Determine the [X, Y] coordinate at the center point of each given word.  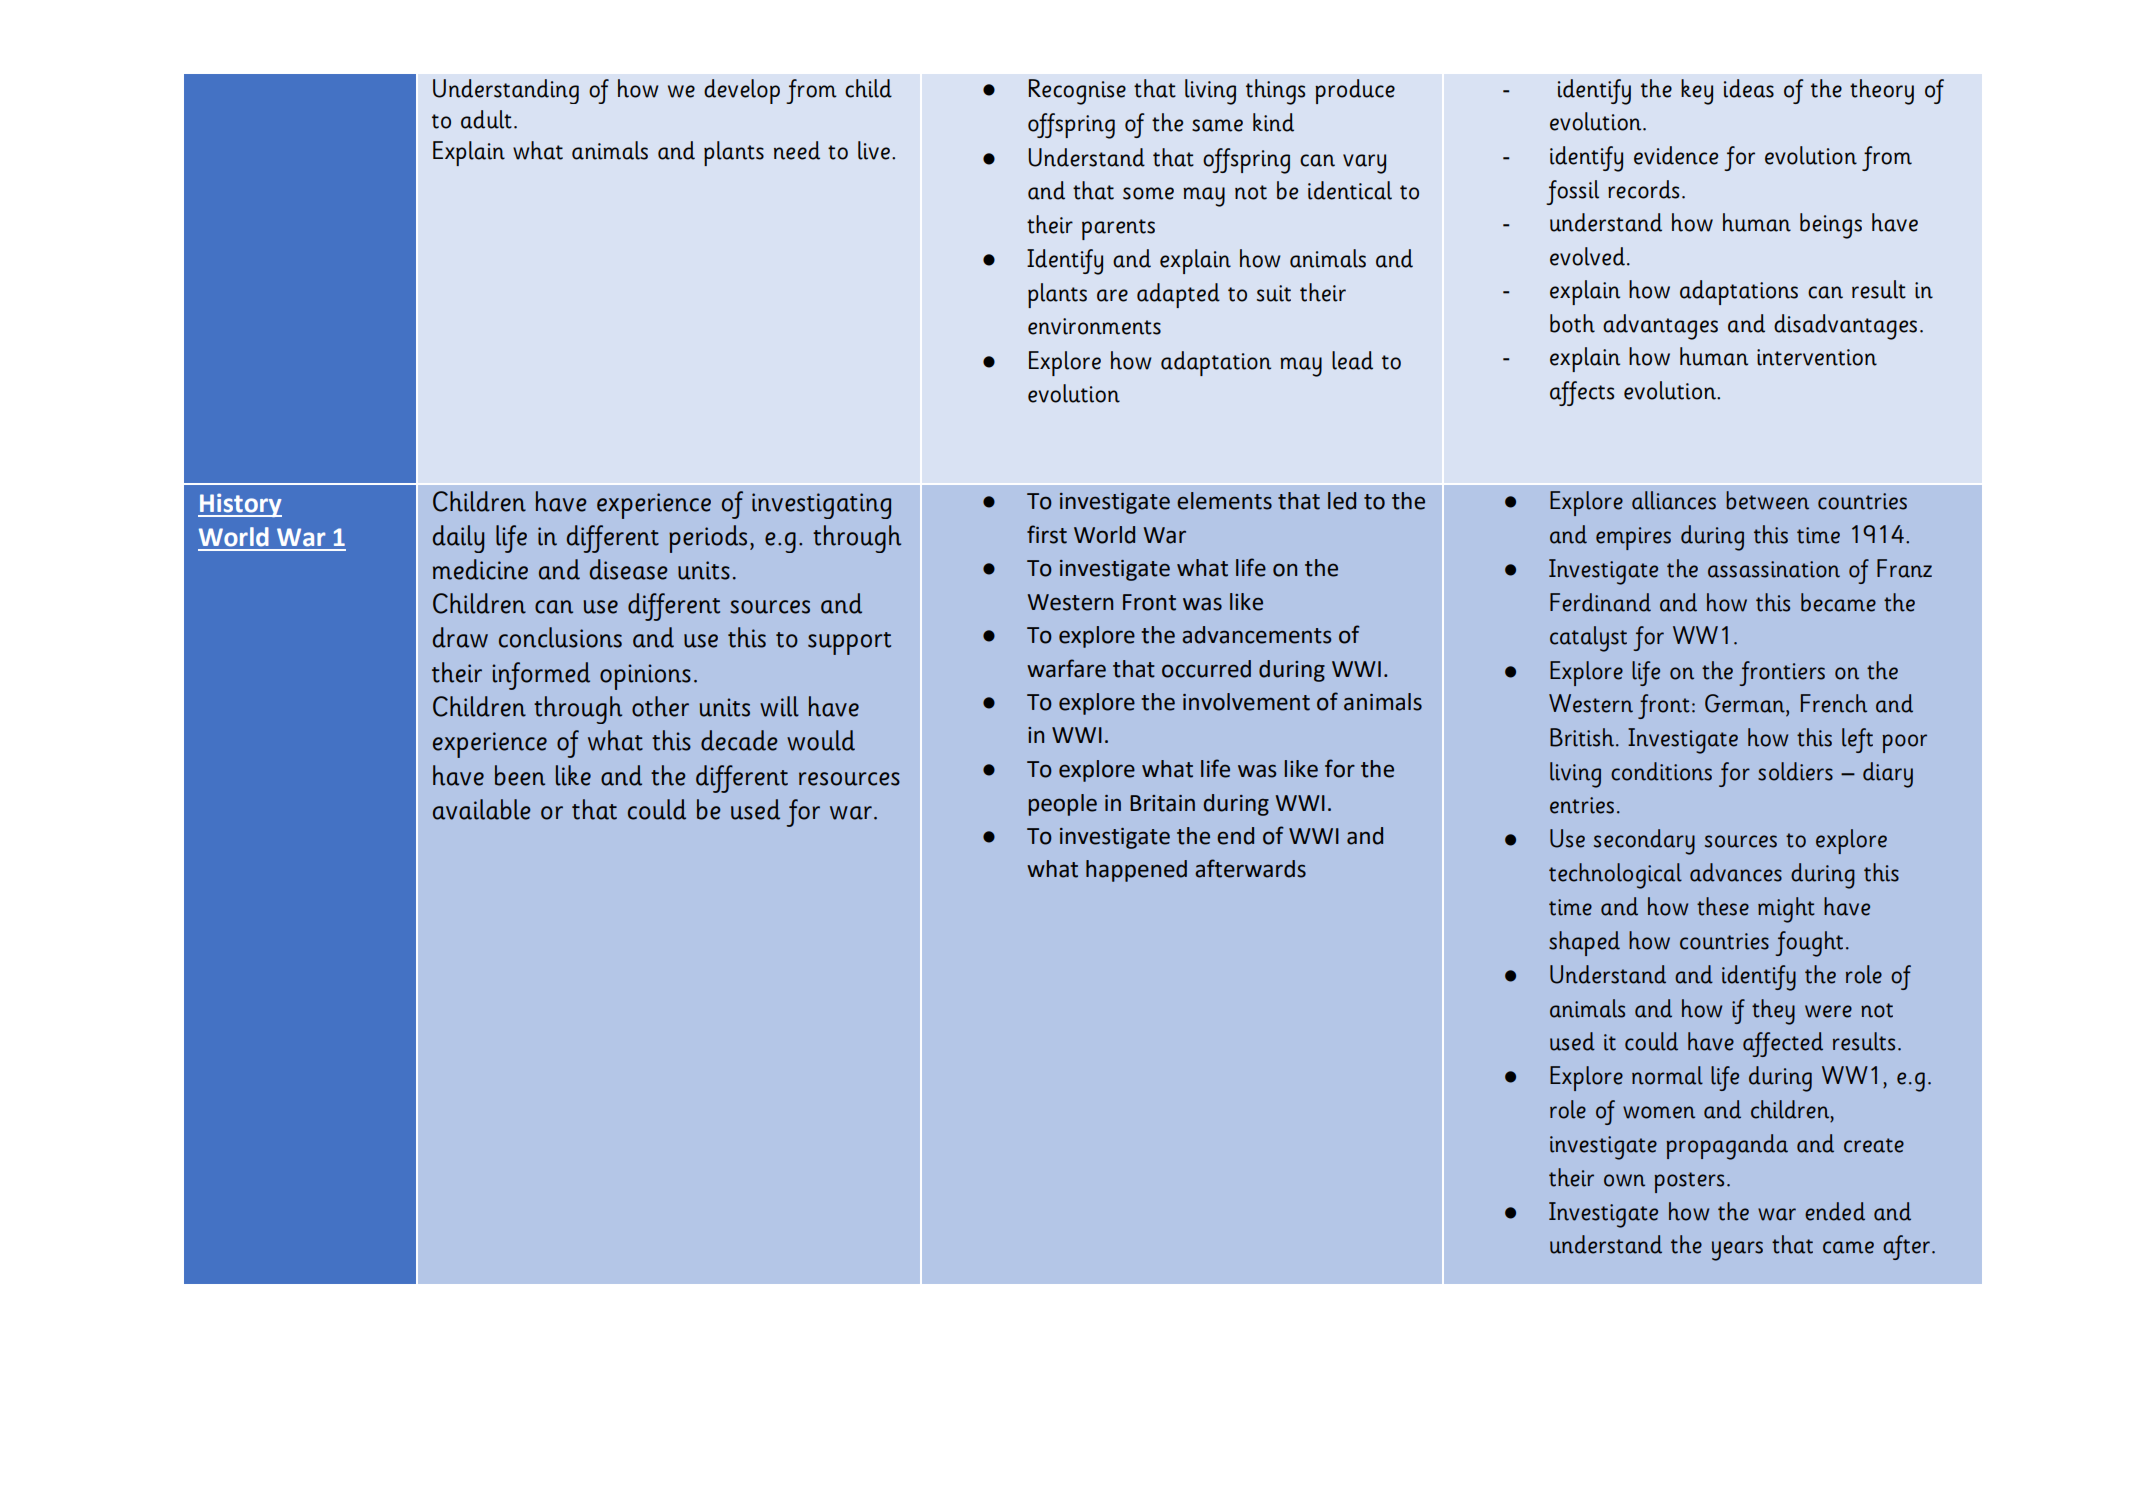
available [482, 809]
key [1697, 92]
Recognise [1077, 92]
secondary [1644, 842]
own [1624, 1180]
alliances [1674, 500]
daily [458, 539]
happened [1136, 871]
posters [1689, 1182]
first [1047, 534]
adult [486, 119]
